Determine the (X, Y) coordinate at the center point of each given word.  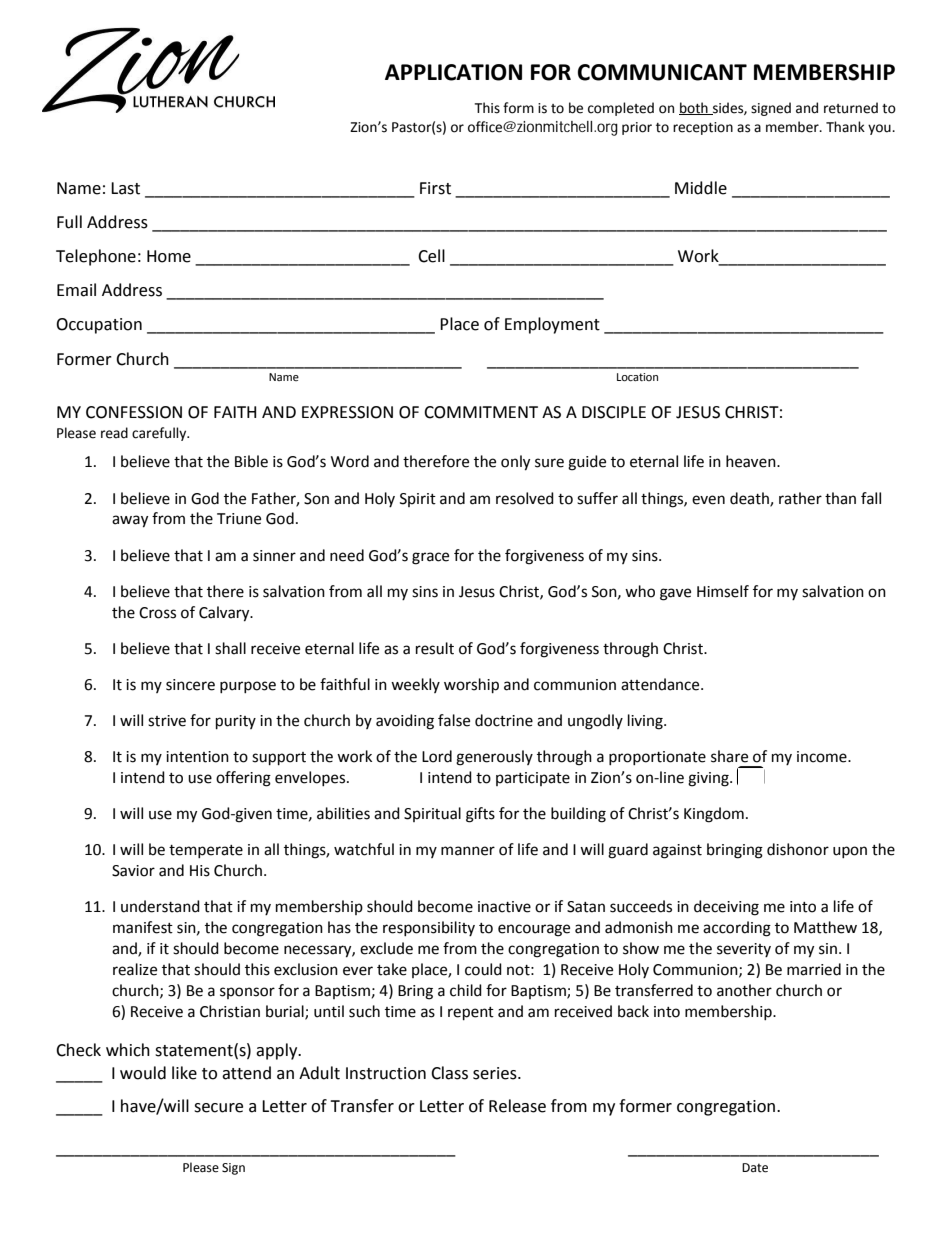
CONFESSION (134, 412)
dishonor (798, 849)
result (435, 648)
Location (637, 377)
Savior (133, 871)
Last (125, 188)
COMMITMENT (481, 412)
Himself (723, 591)
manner (468, 851)
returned (851, 108)
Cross (157, 613)
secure (218, 1108)
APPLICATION (453, 72)
